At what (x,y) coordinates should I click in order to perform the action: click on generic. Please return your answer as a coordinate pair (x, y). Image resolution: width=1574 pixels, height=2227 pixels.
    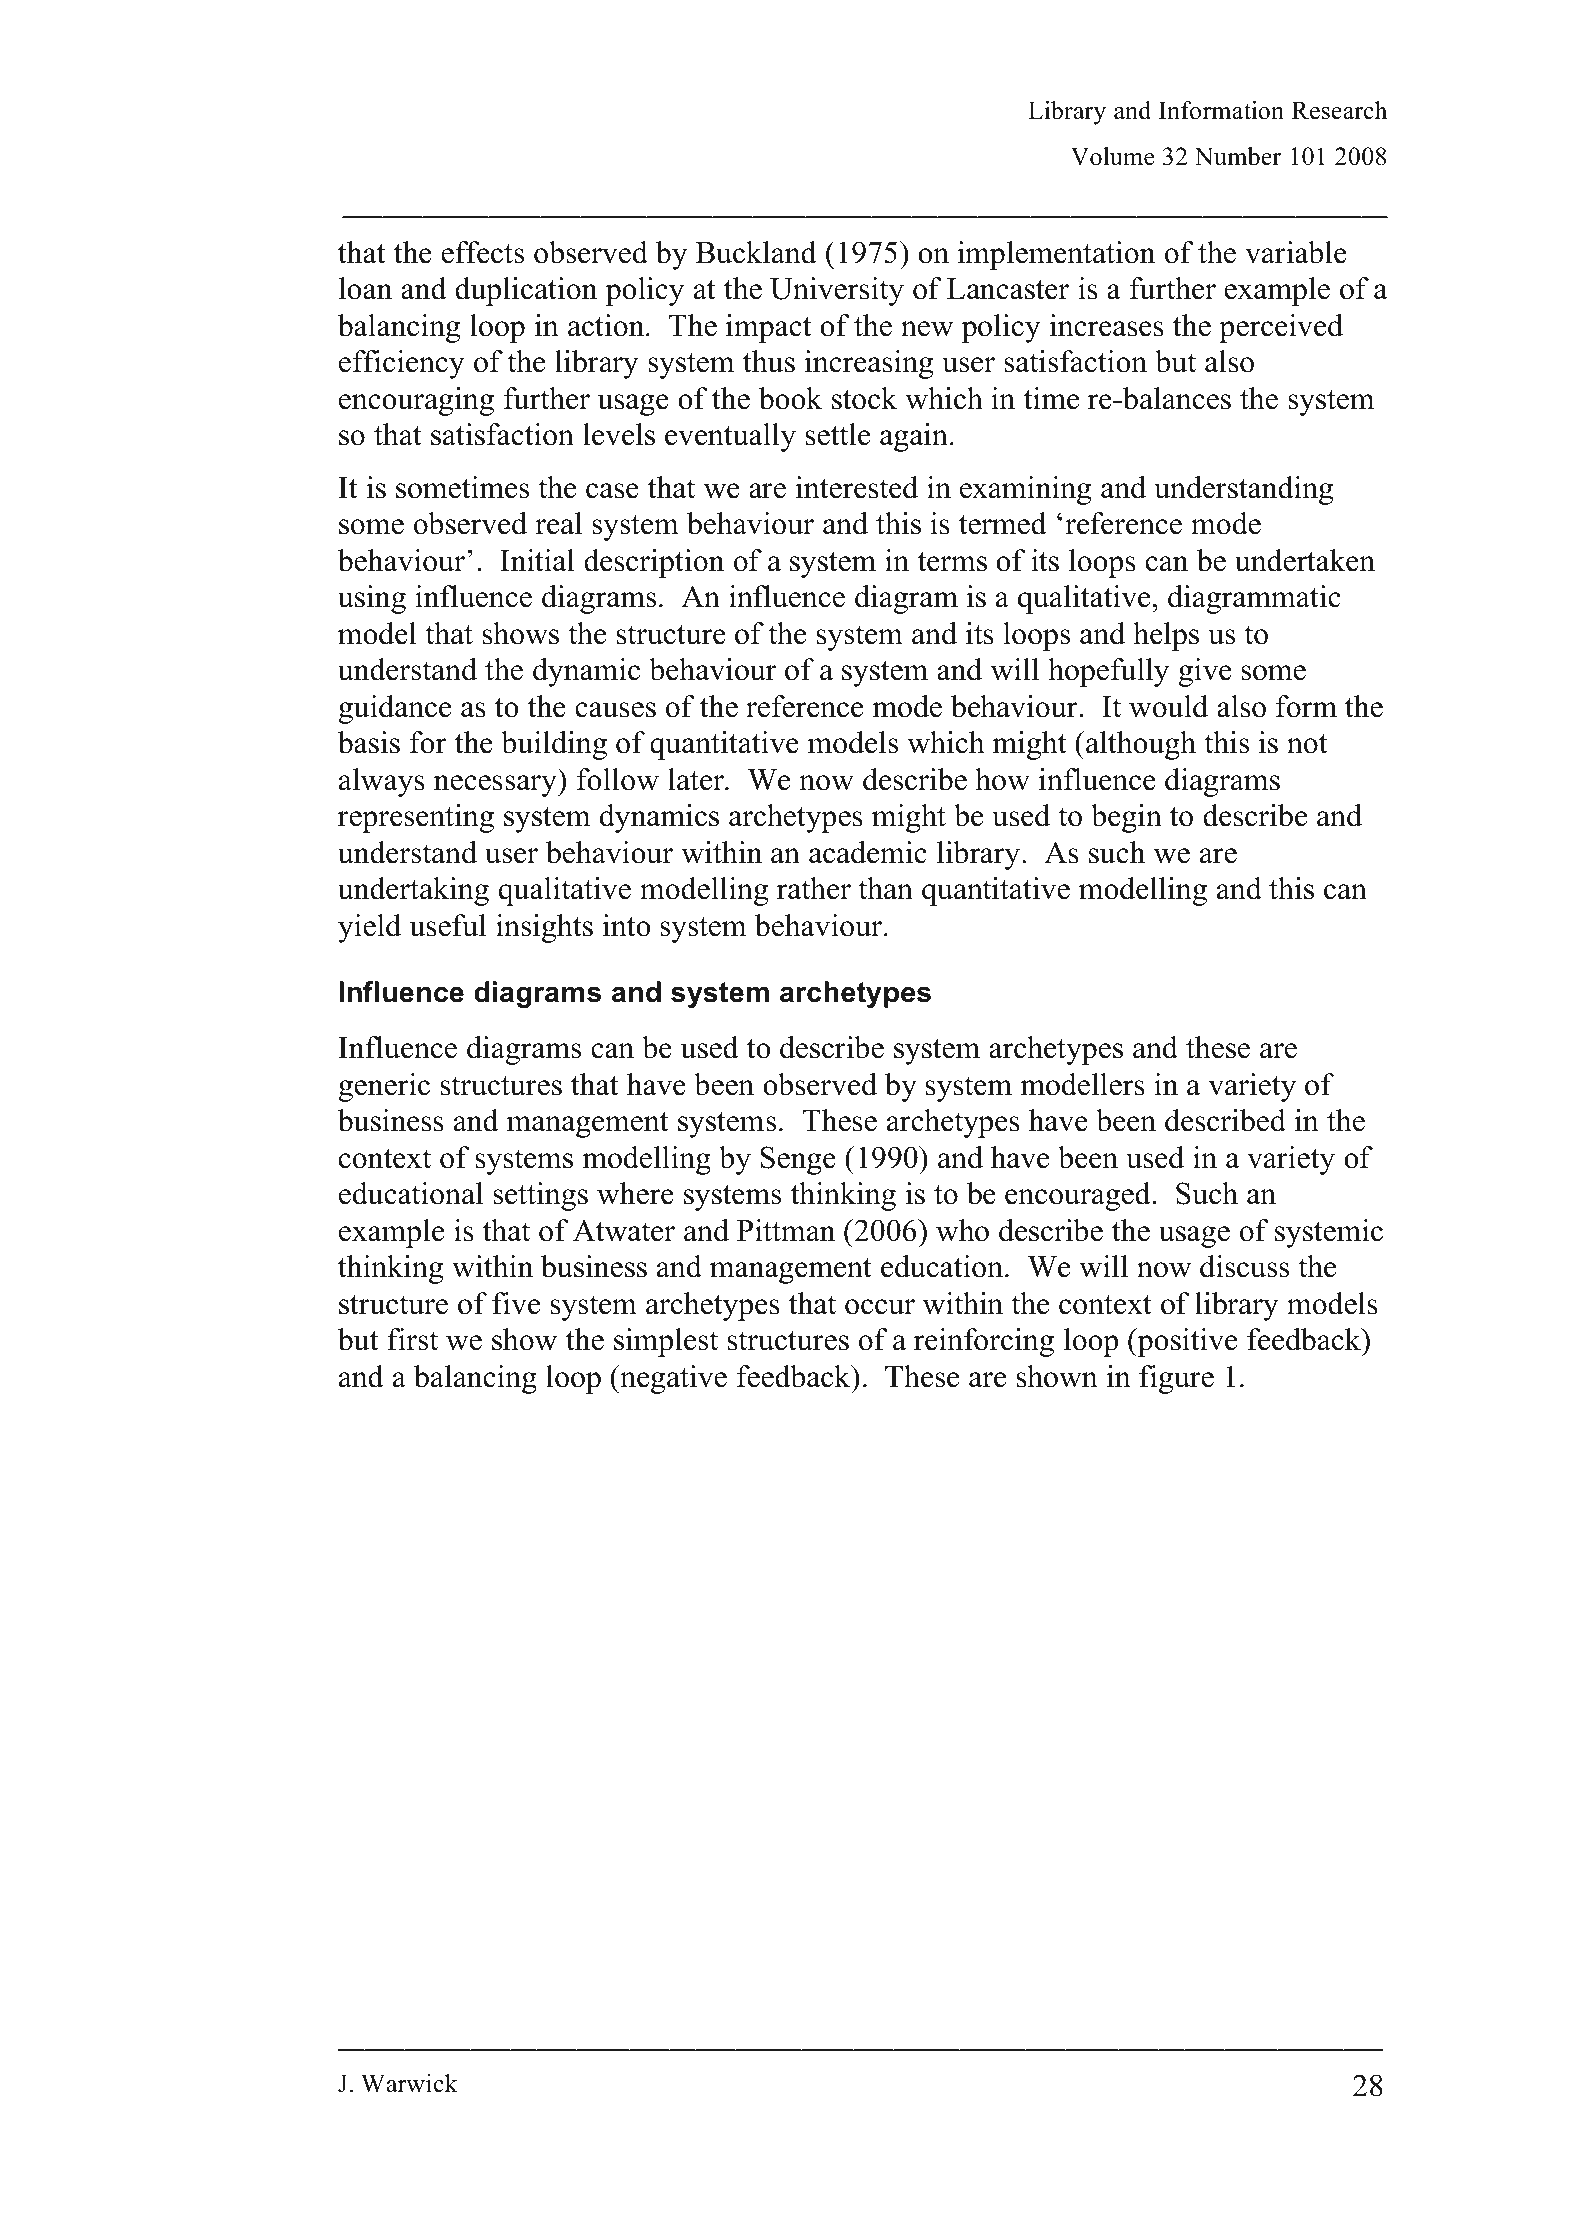
    Looking at the image, I should click on (384, 1087).
